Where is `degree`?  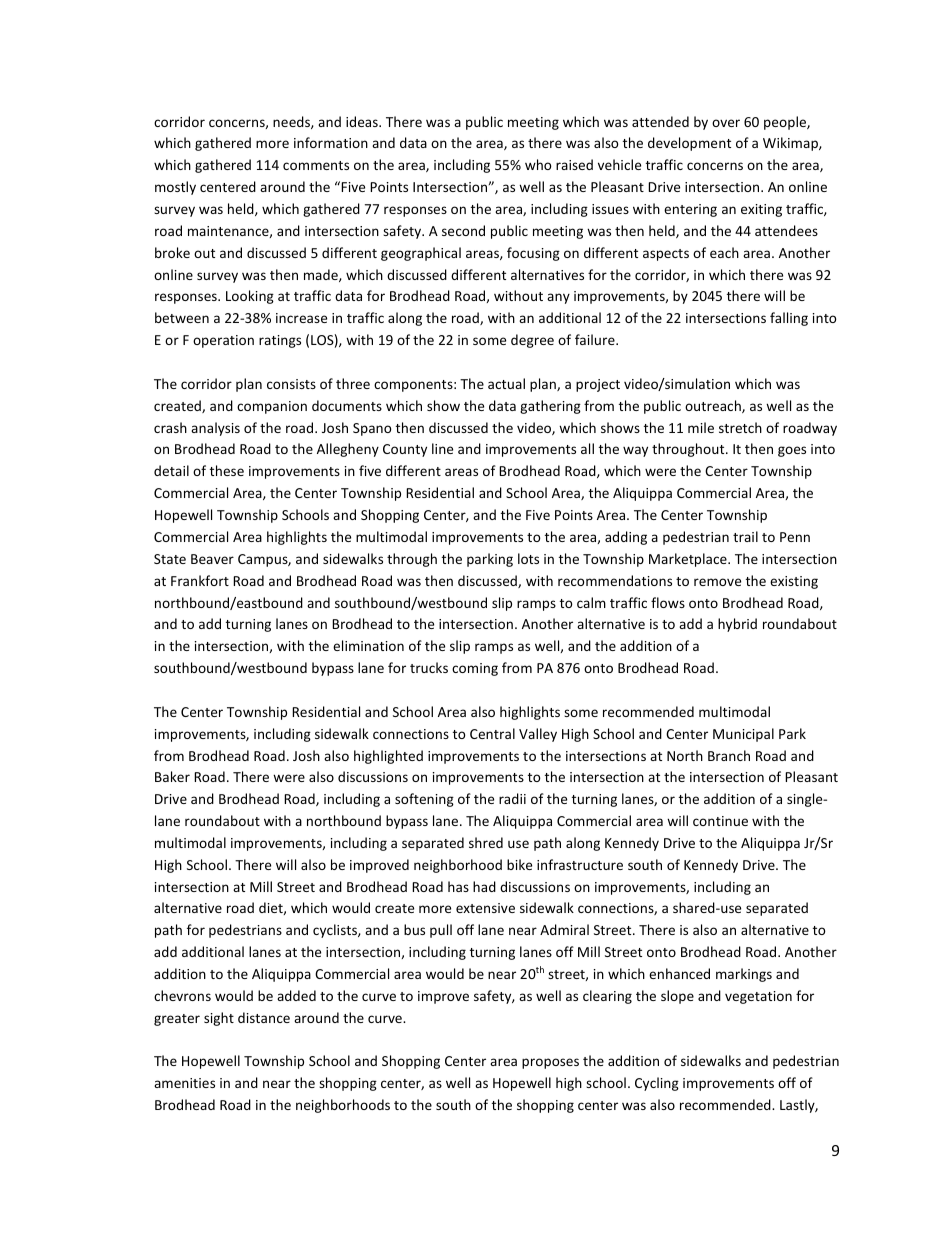 degree is located at coordinates (532, 341).
